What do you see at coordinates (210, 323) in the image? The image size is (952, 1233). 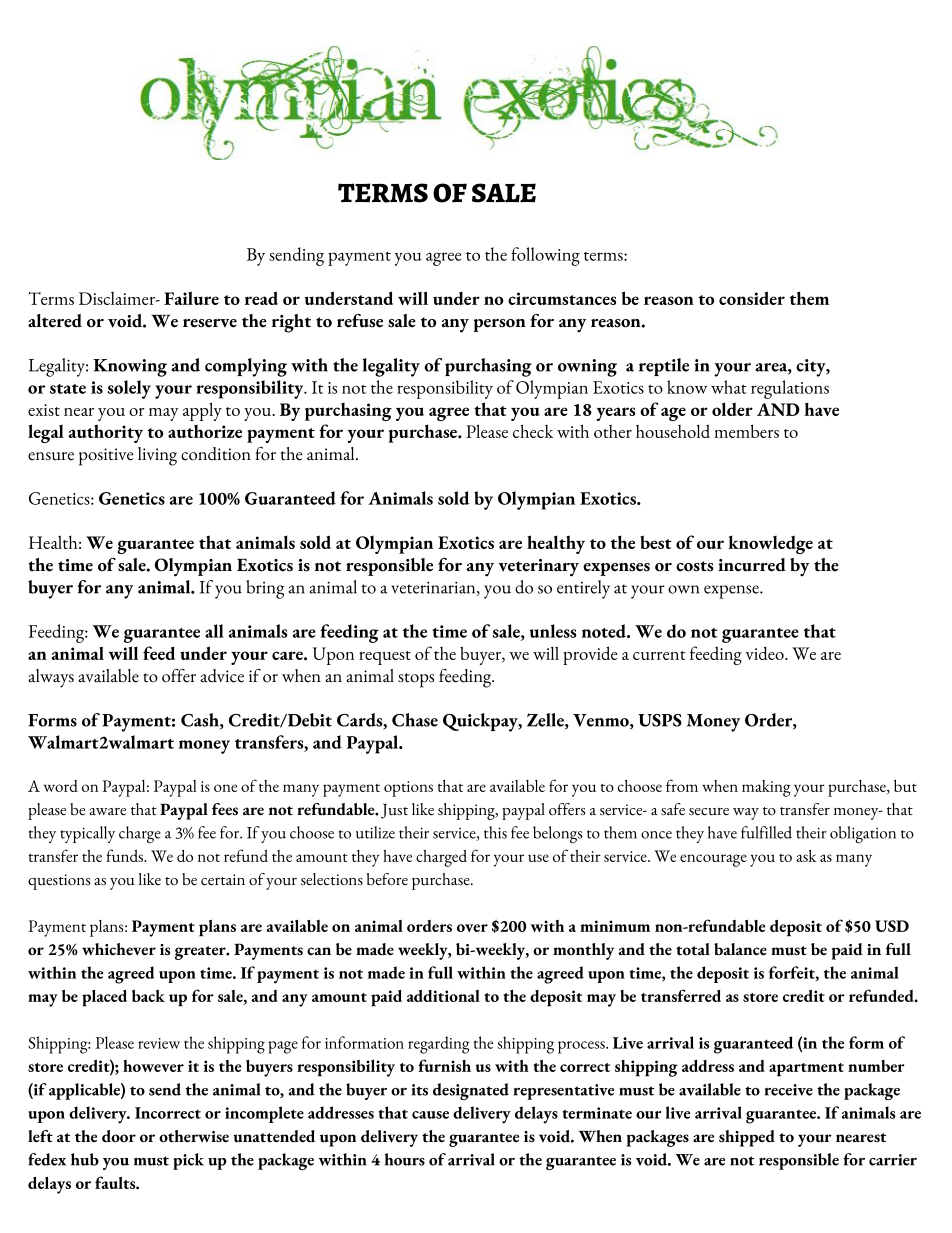 I see `reserve` at bounding box center [210, 323].
